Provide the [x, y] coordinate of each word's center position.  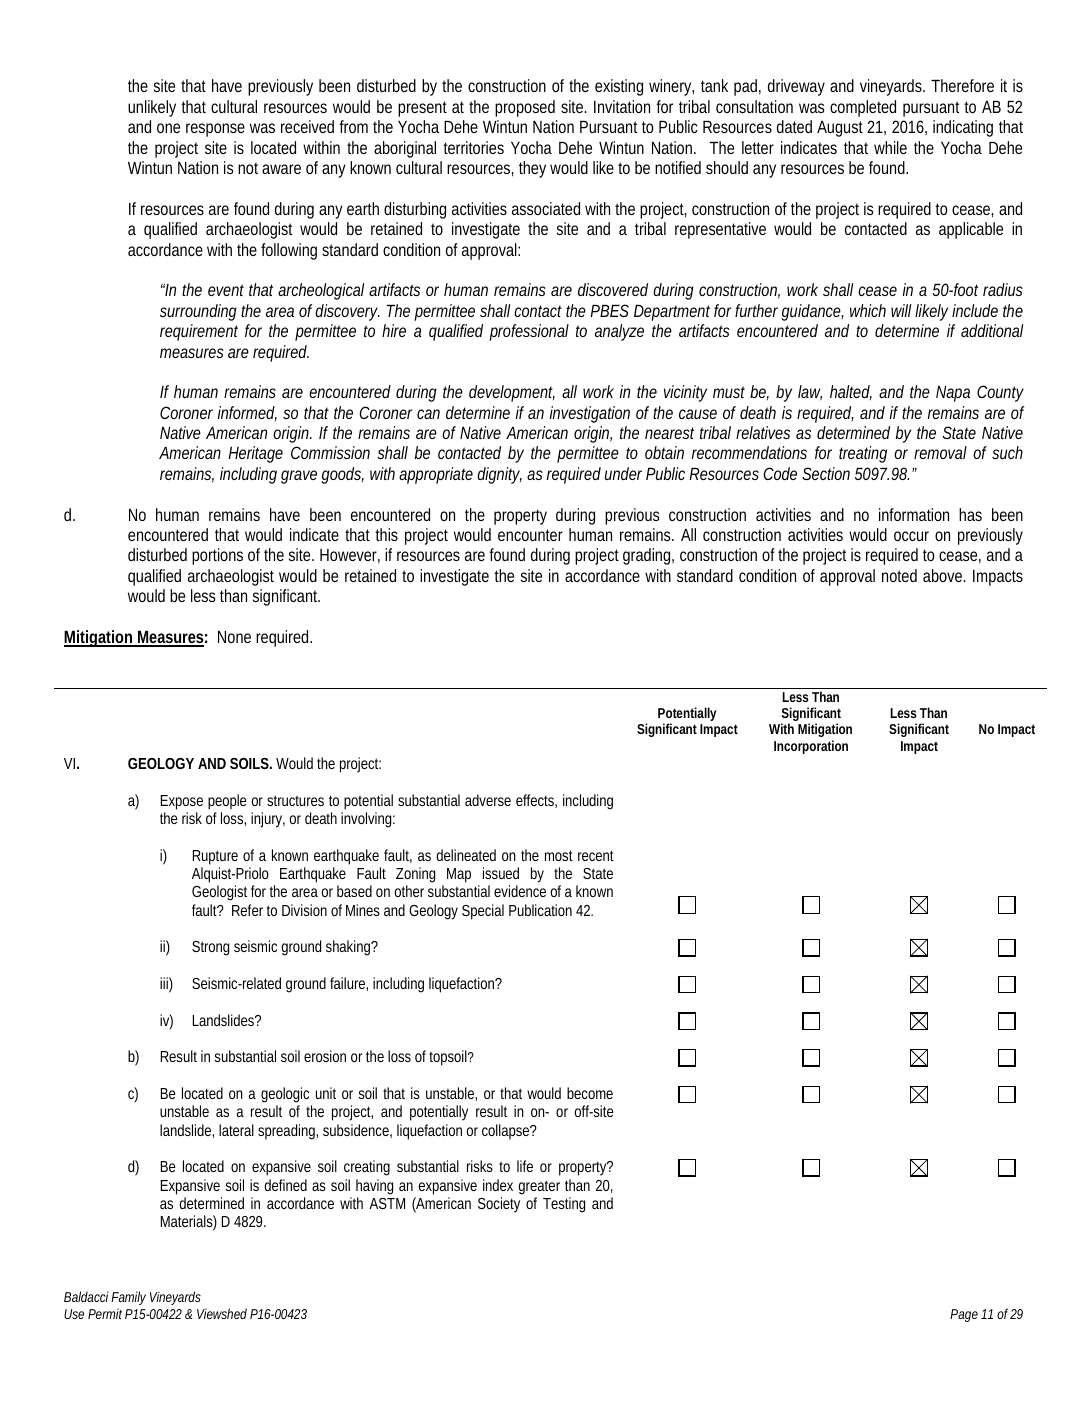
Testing [564, 1205]
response [215, 130]
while [890, 147]
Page [964, 1315]
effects [536, 801]
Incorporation [811, 747]
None [234, 637]
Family [128, 1300]
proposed [525, 108]
